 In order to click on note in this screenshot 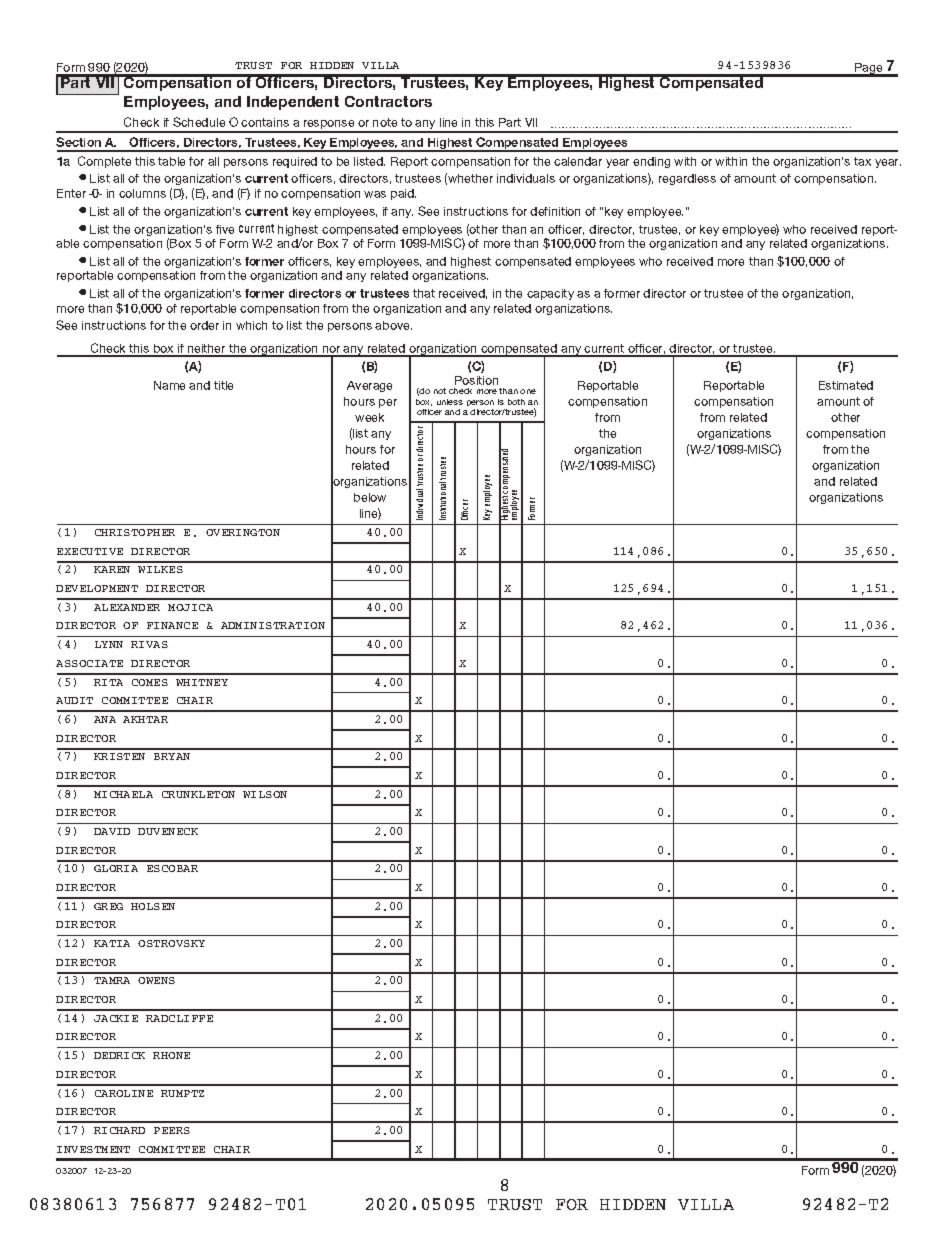, I will do `click(385, 122)`.
